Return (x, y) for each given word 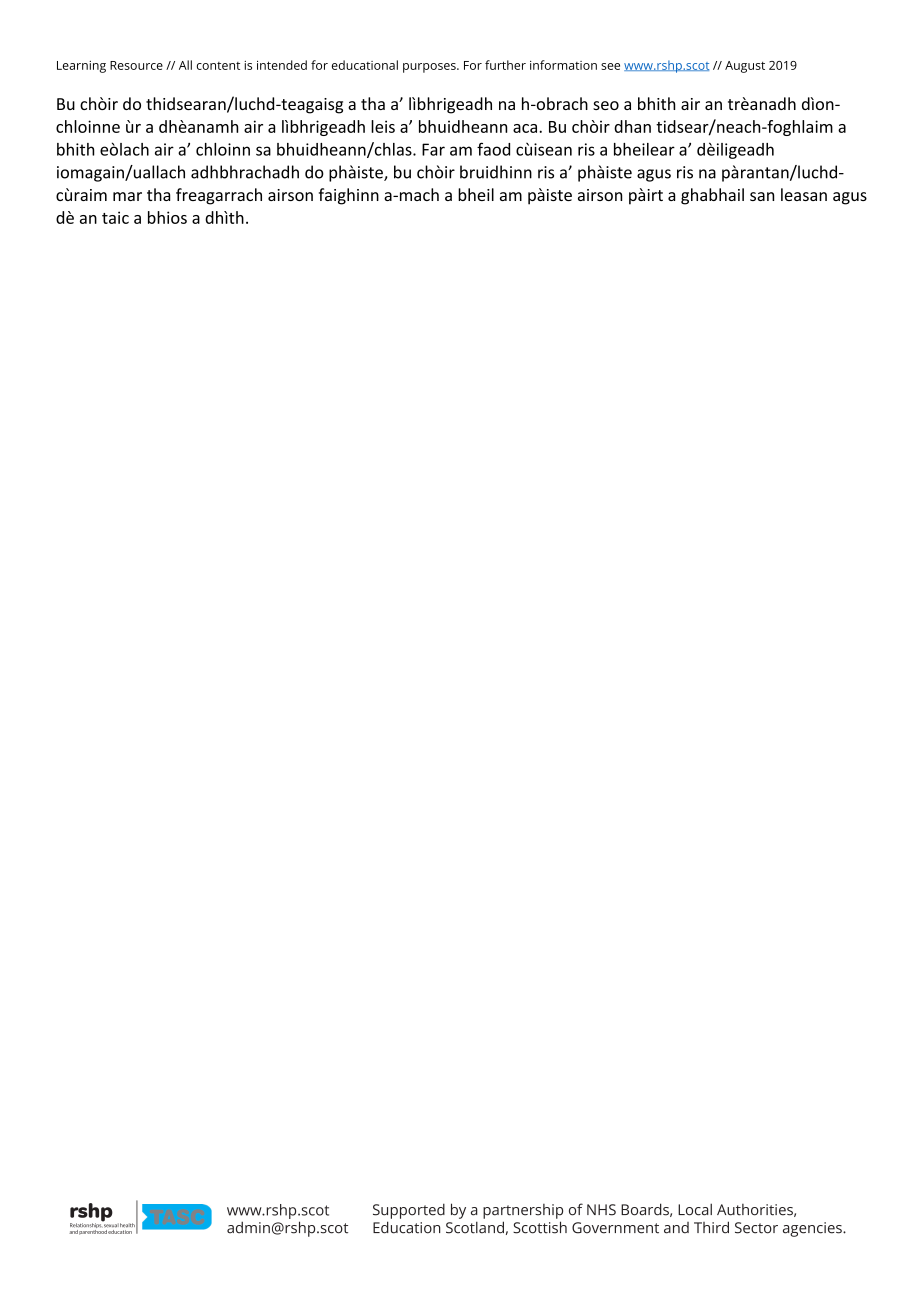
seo (606, 105)
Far (433, 149)
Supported (409, 1211)
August (745, 67)
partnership (523, 1211)
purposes (430, 68)
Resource (136, 65)
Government (615, 1228)
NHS (601, 1210)
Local (695, 1209)
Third (711, 1227)
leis (383, 126)
